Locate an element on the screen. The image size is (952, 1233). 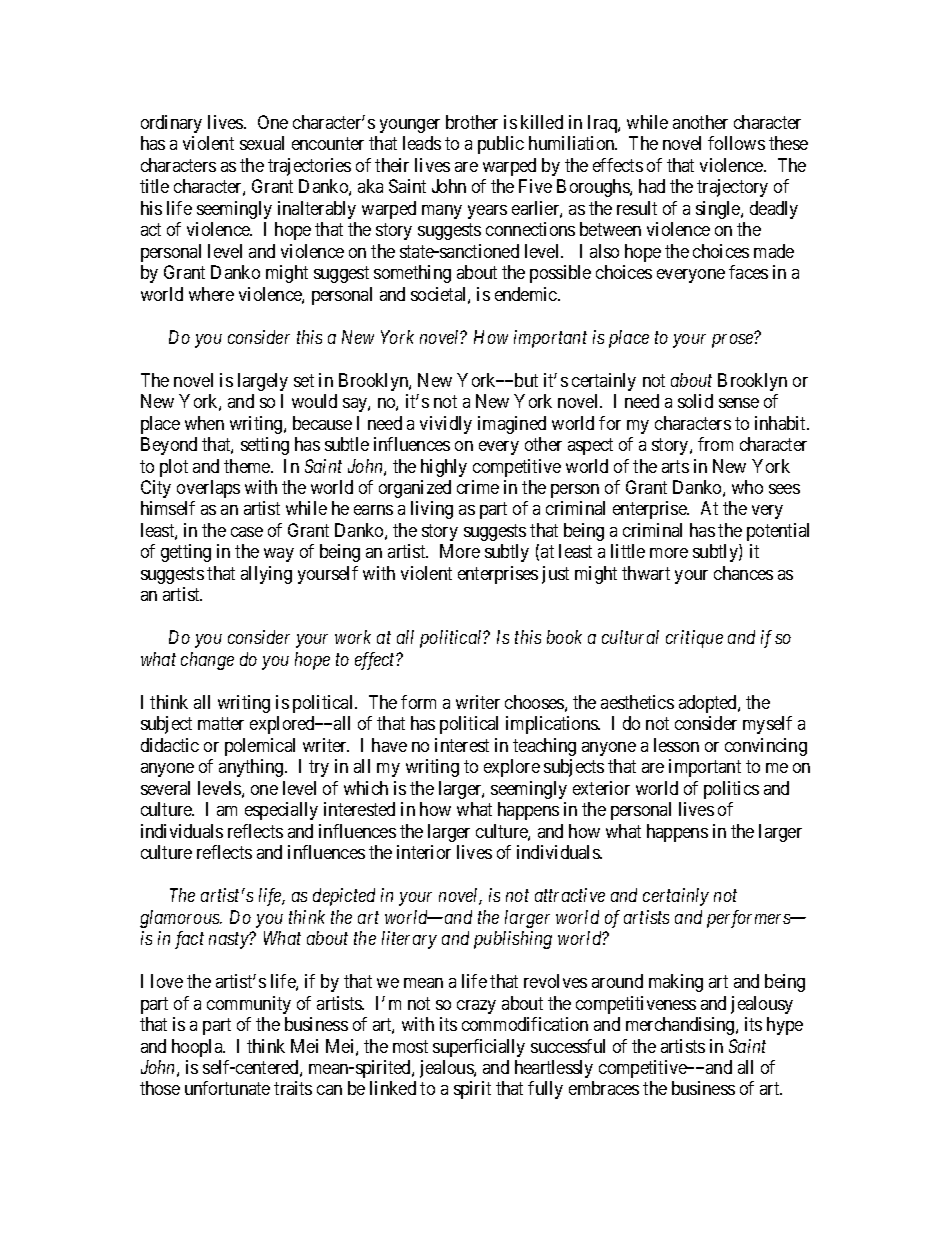
largely is located at coordinates (263, 382).
